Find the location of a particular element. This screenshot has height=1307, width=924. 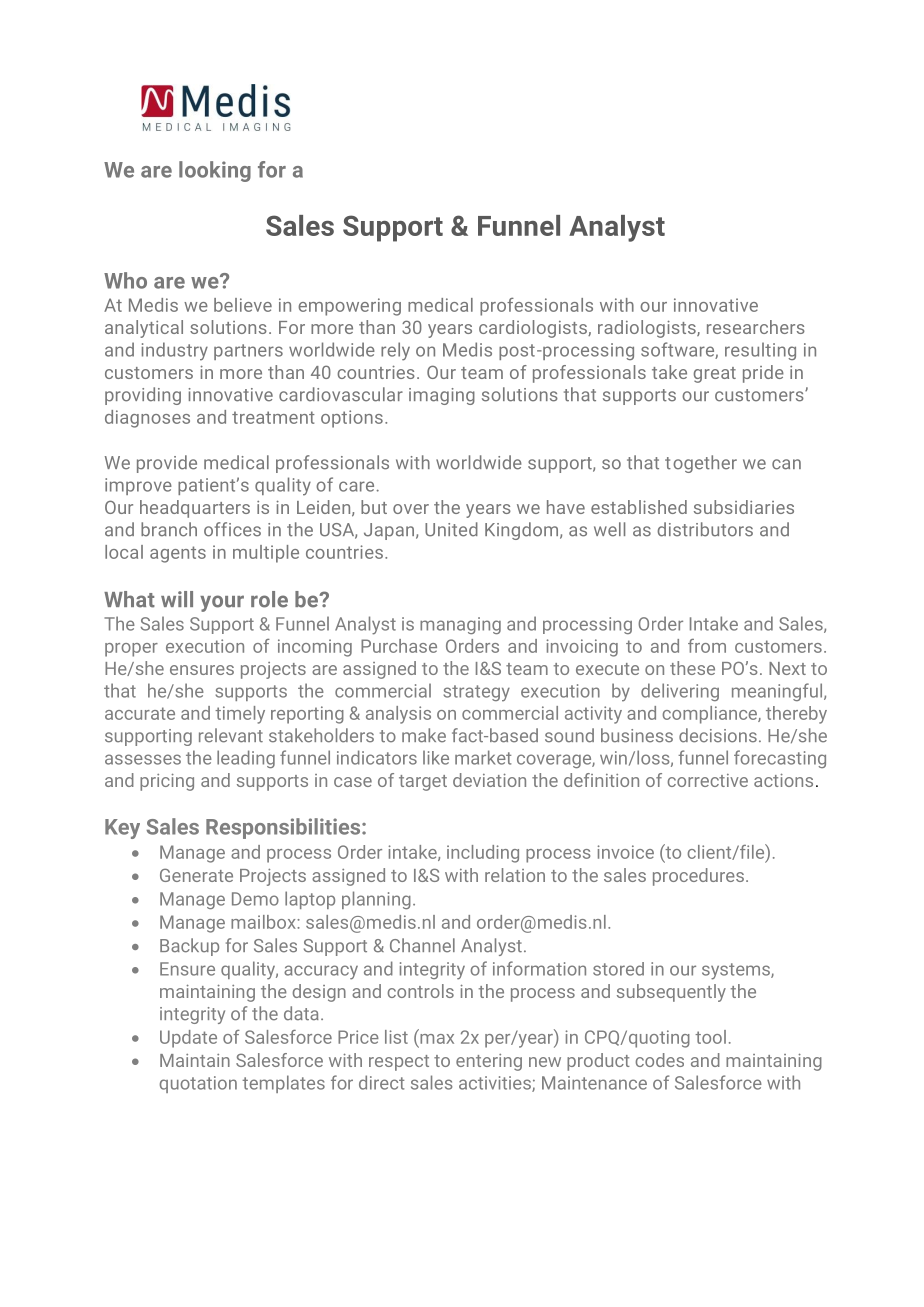

from is located at coordinates (707, 646).
